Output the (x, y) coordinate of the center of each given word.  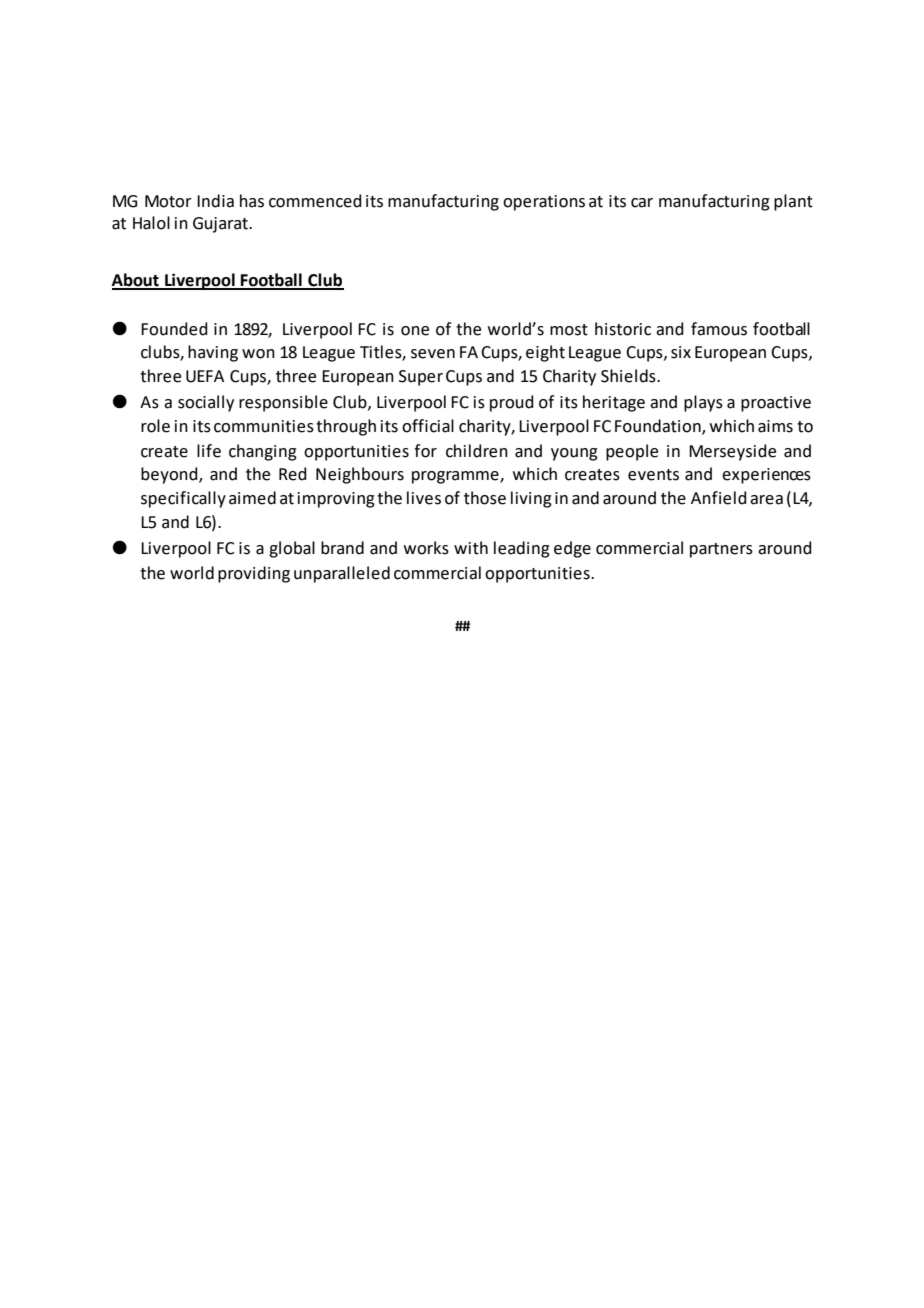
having (213, 353)
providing (254, 574)
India (215, 201)
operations (544, 203)
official (428, 426)
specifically (183, 499)
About (136, 281)
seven (433, 354)
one (415, 331)
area (766, 500)
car (642, 203)
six (681, 352)
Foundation (659, 426)
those (485, 498)
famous (719, 329)
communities (264, 426)
